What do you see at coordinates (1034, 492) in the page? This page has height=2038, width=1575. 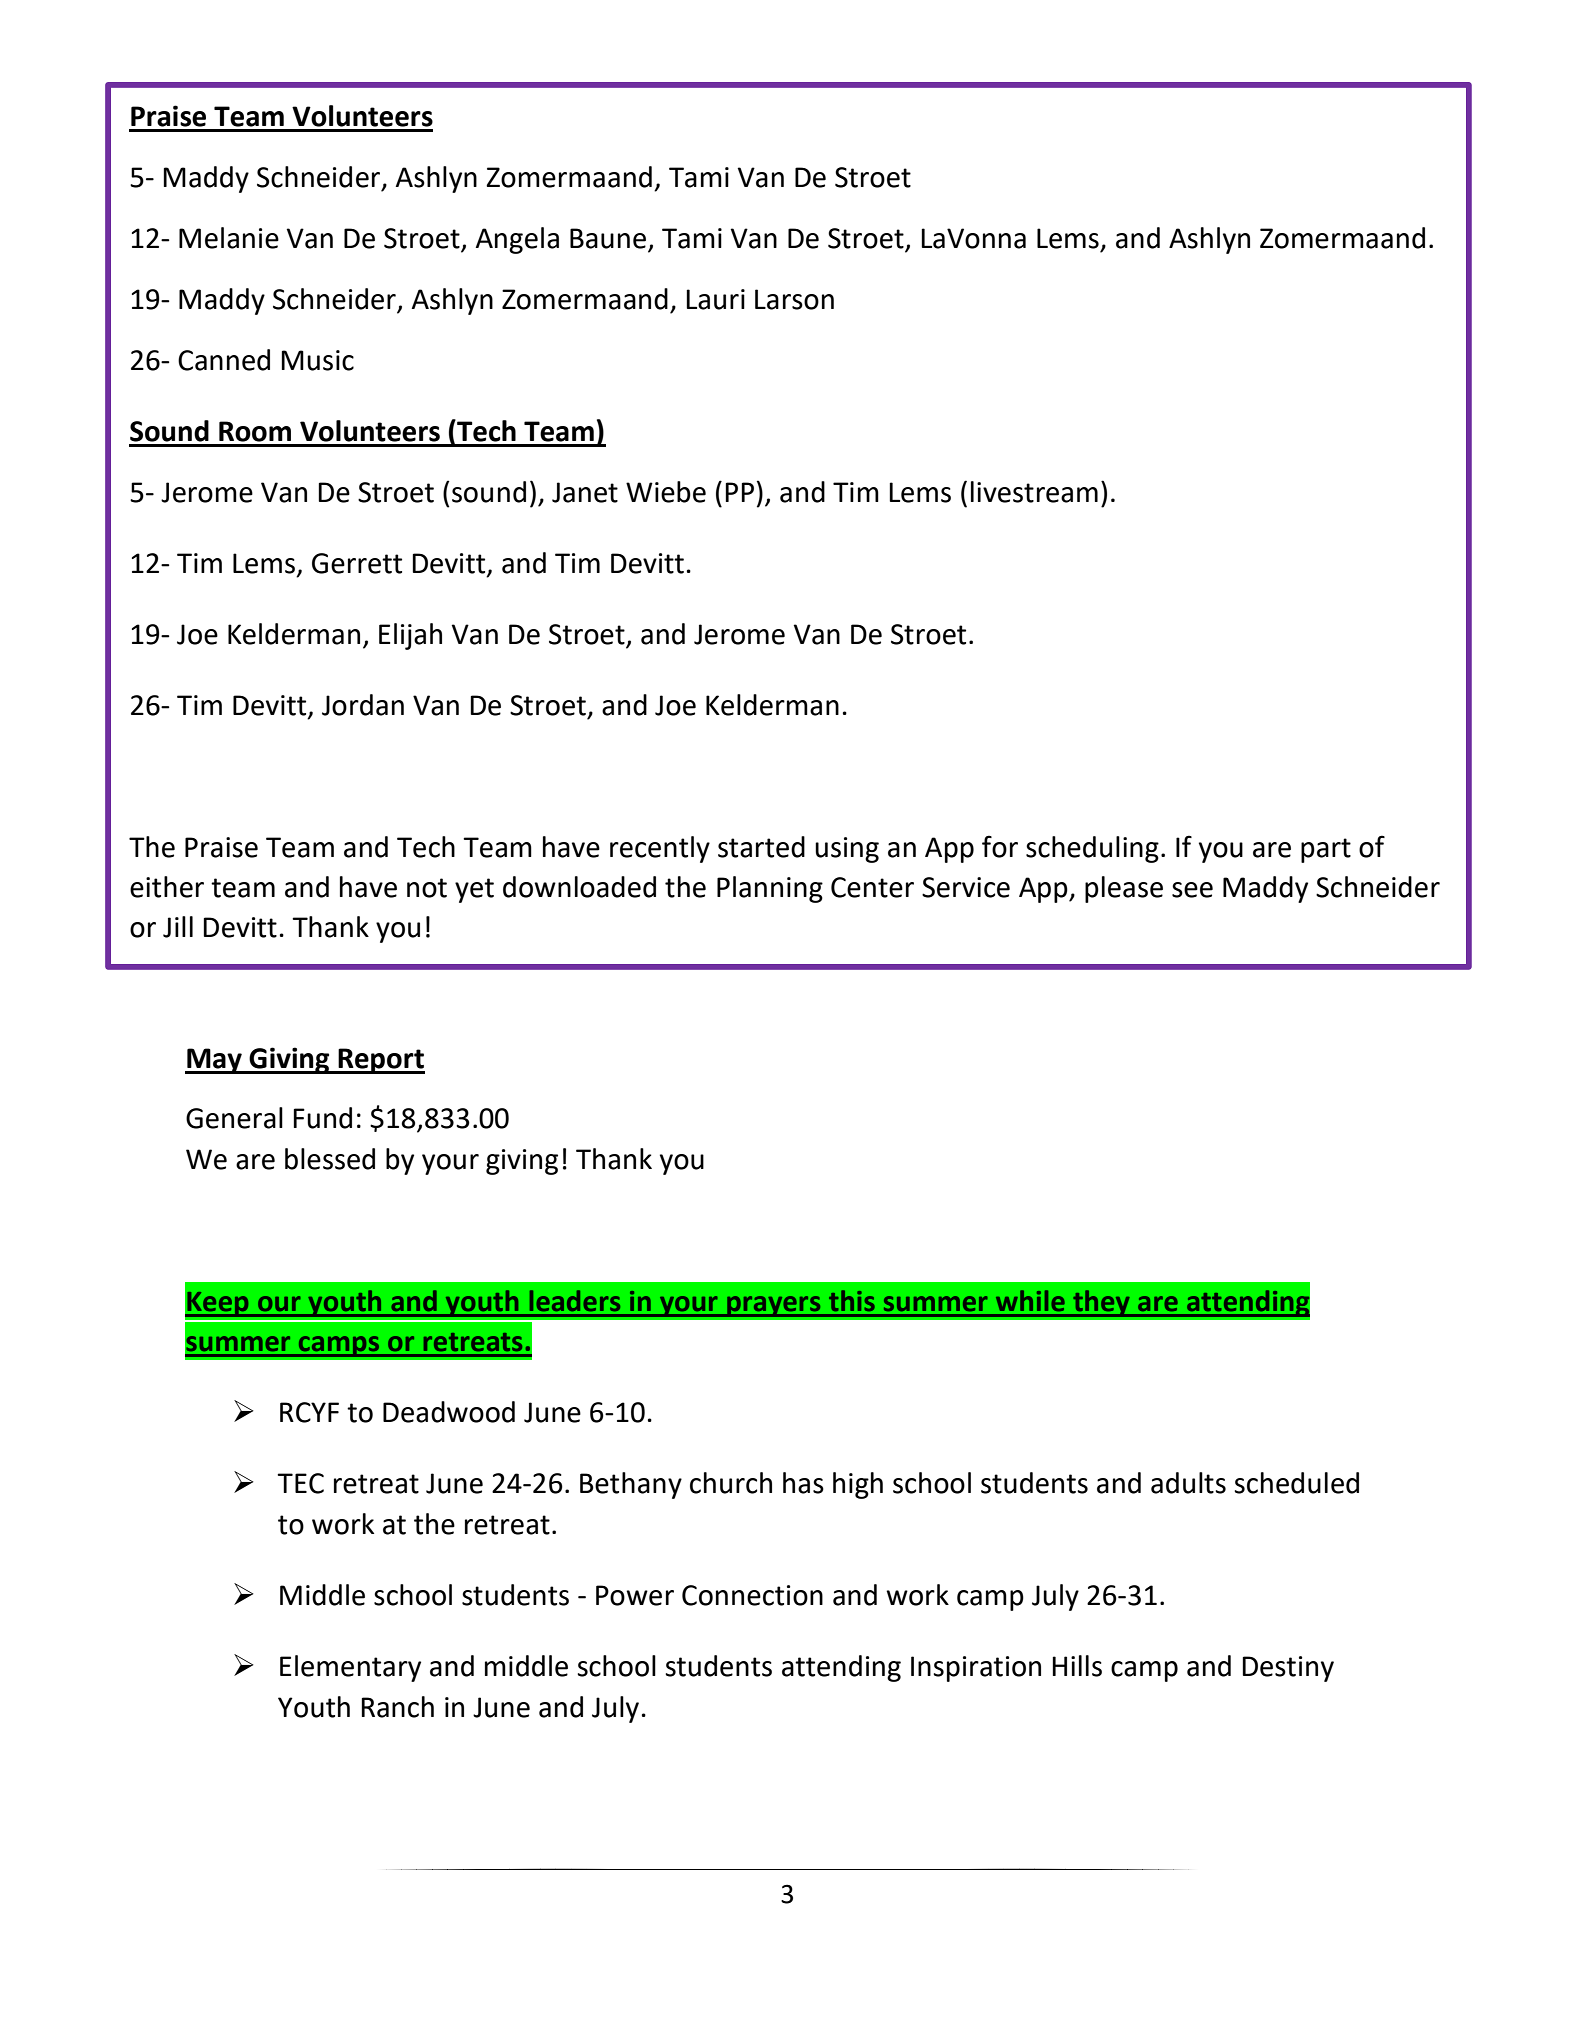 I see `livestream` at bounding box center [1034, 492].
